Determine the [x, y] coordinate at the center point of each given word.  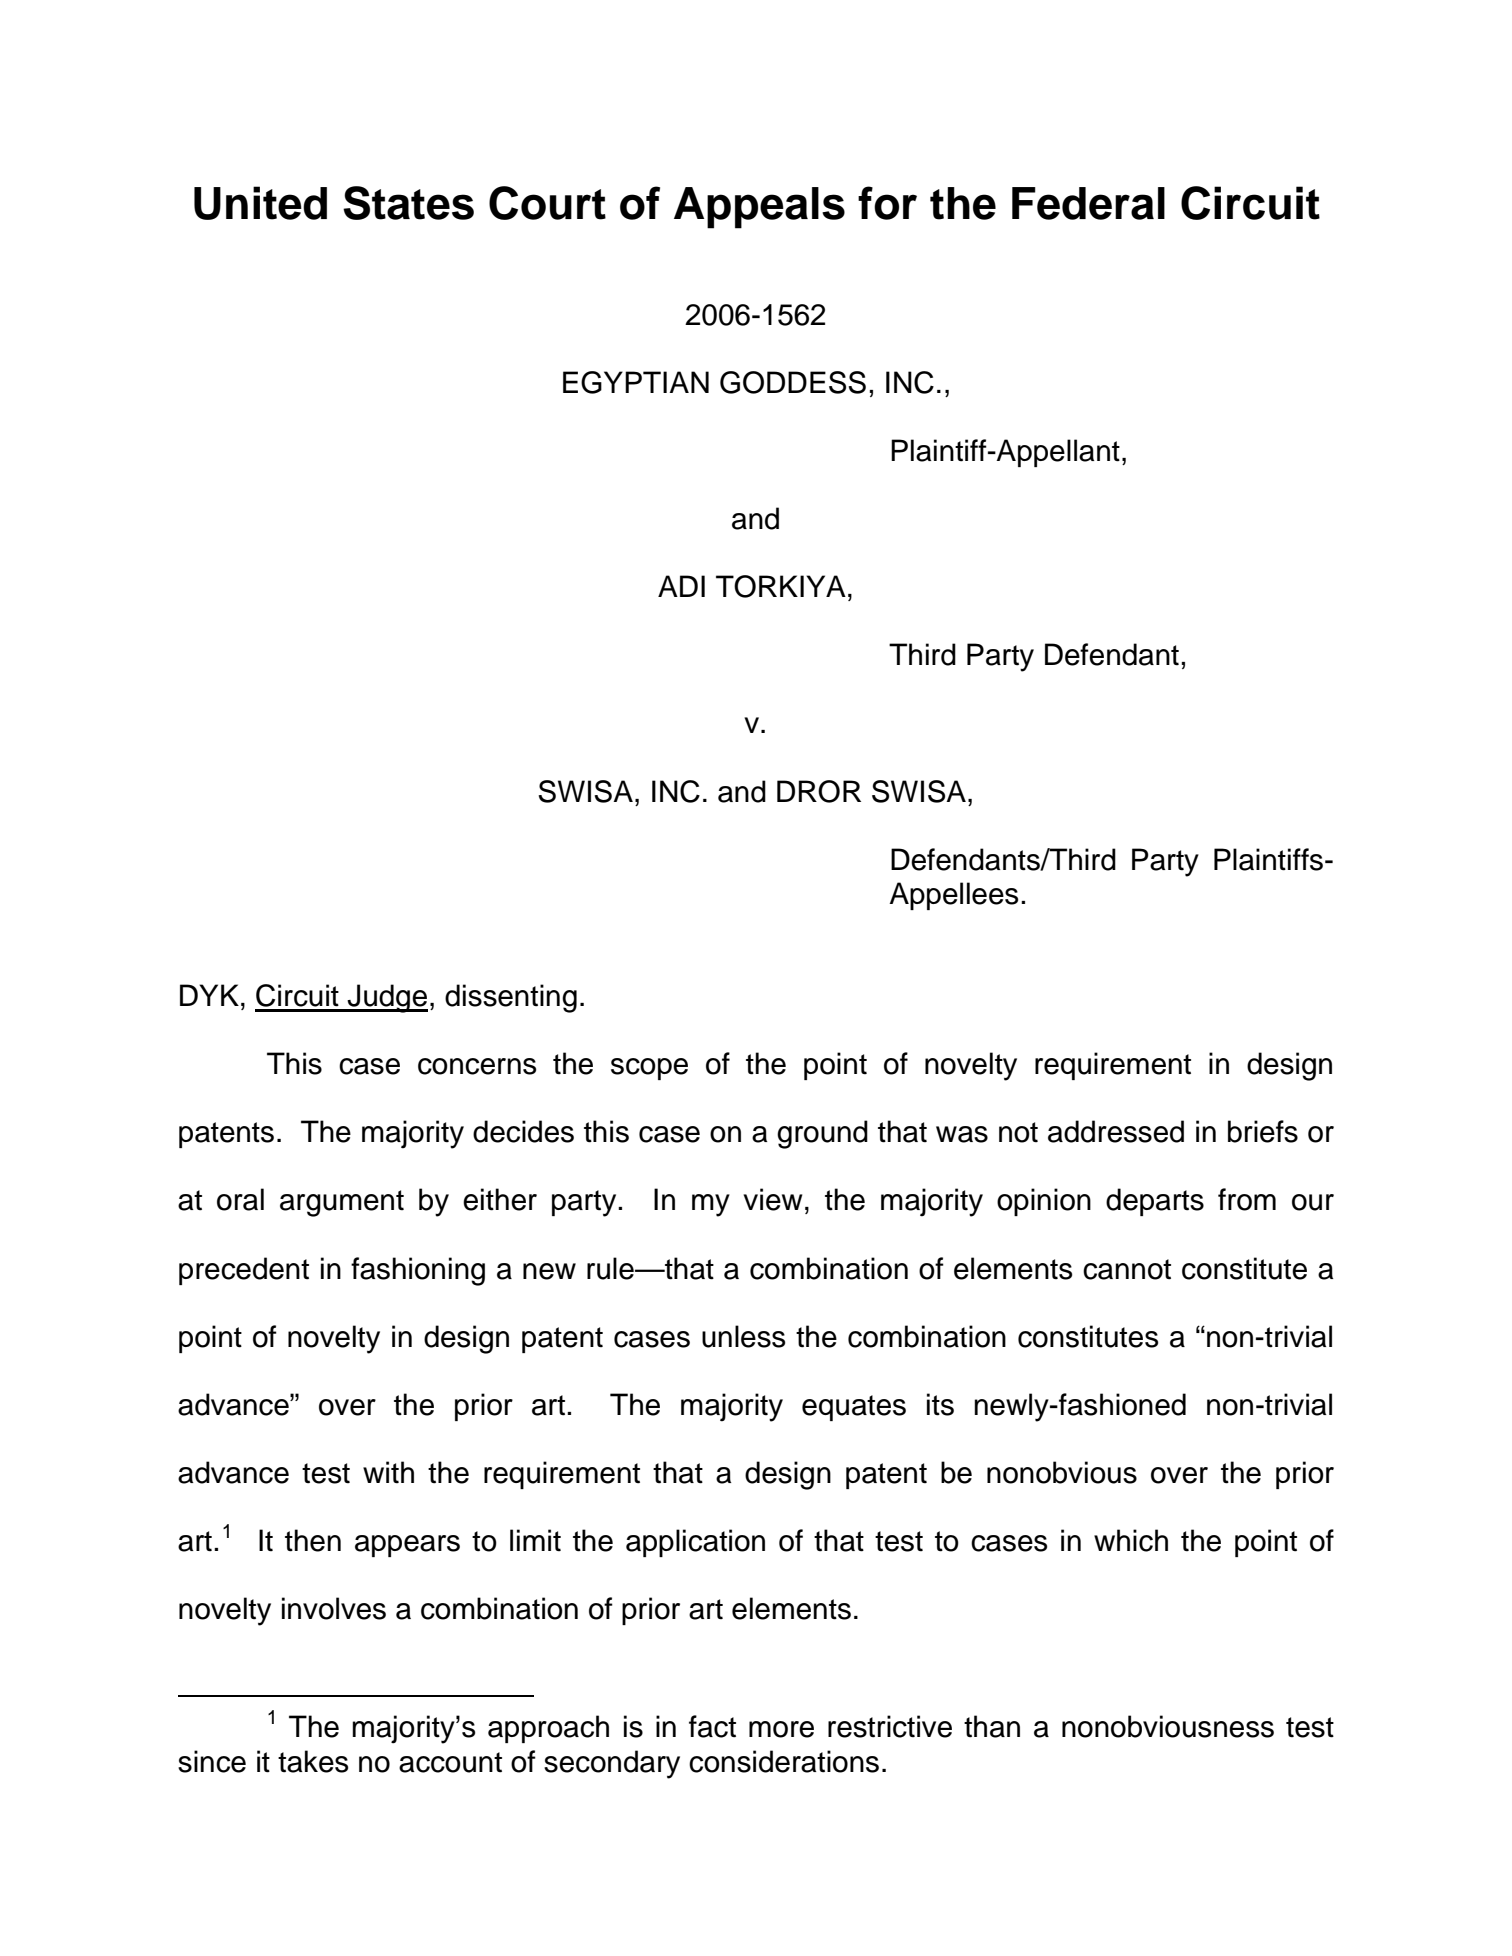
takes [313, 1761]
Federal [1088, 203]
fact [712, 1726]
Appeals [759, 208]
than [992, 1726]
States [408, 203]
